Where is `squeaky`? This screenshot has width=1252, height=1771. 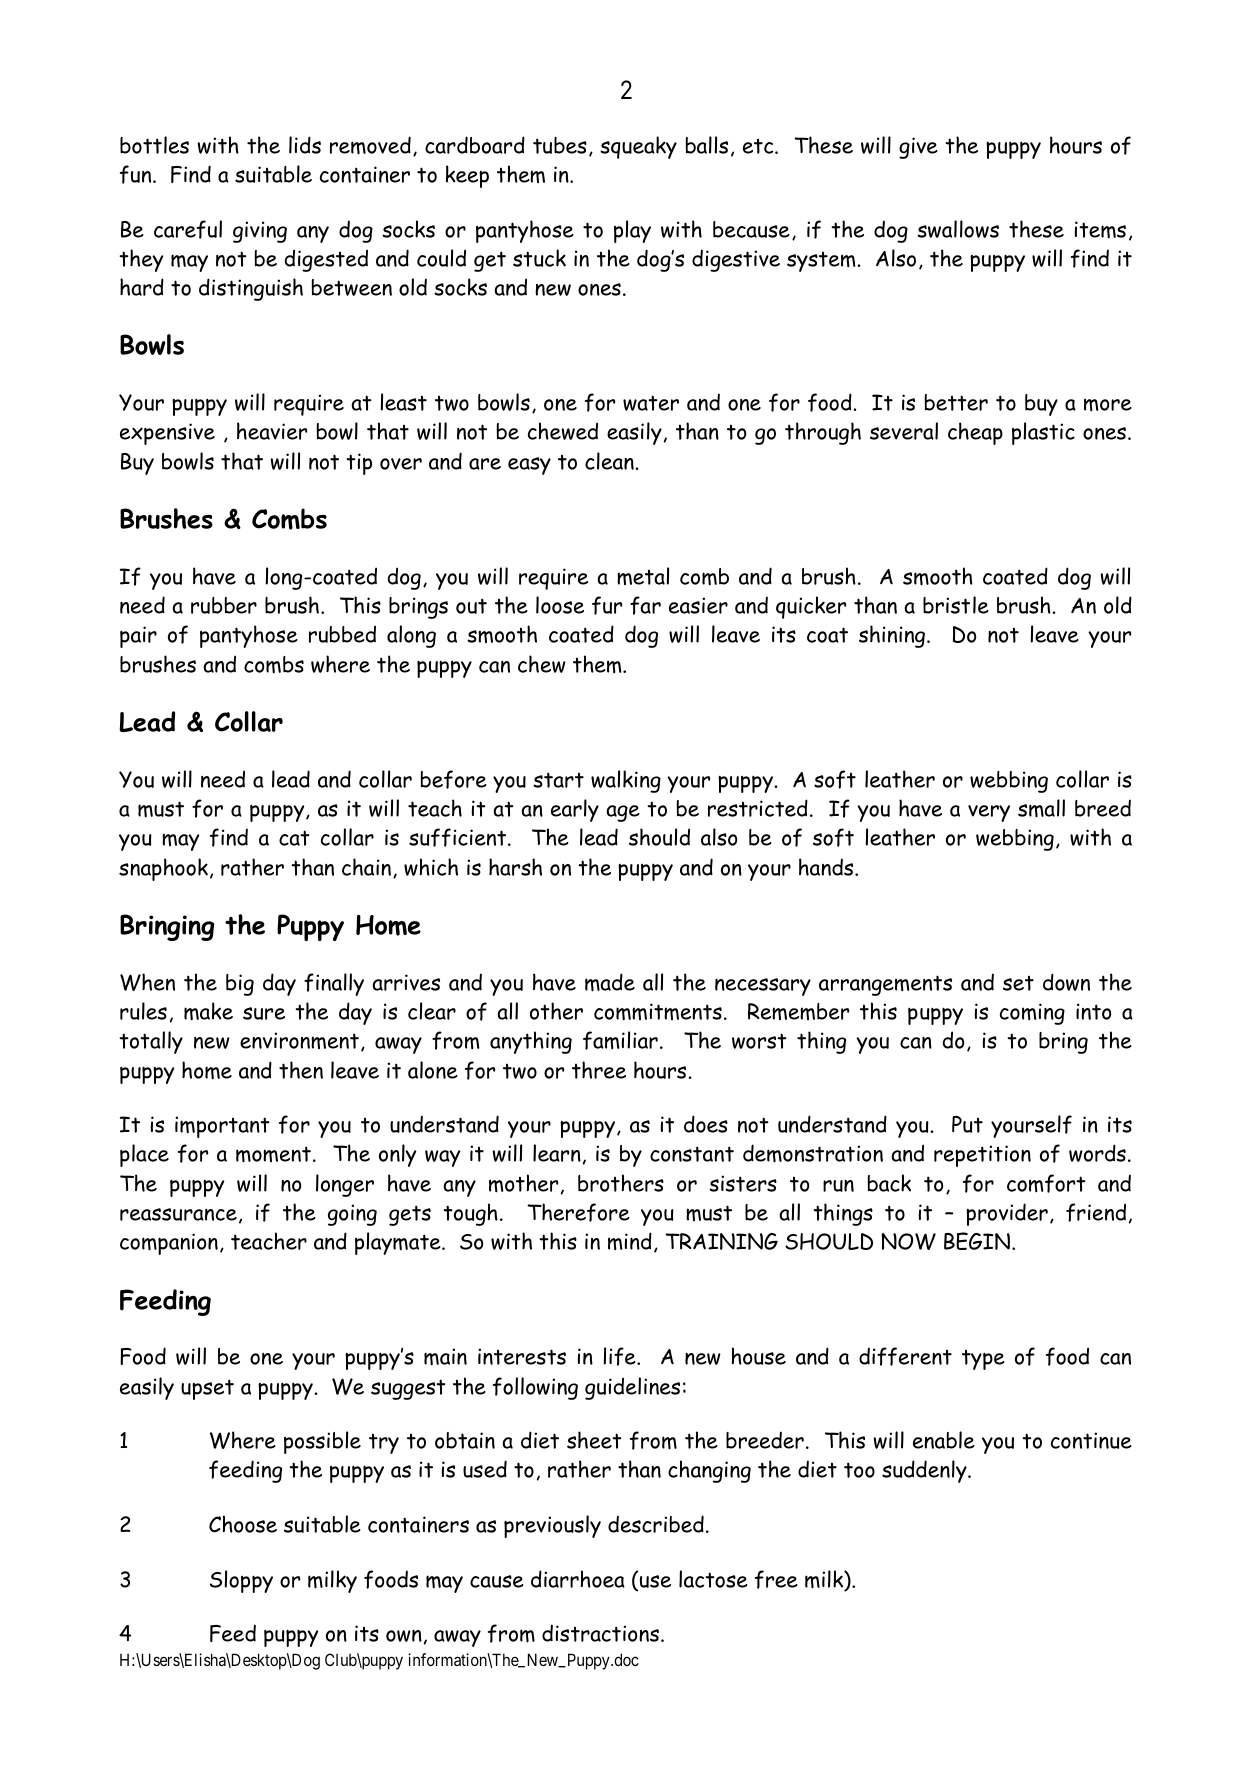 squeaky is located at coordinates (638, 147).
